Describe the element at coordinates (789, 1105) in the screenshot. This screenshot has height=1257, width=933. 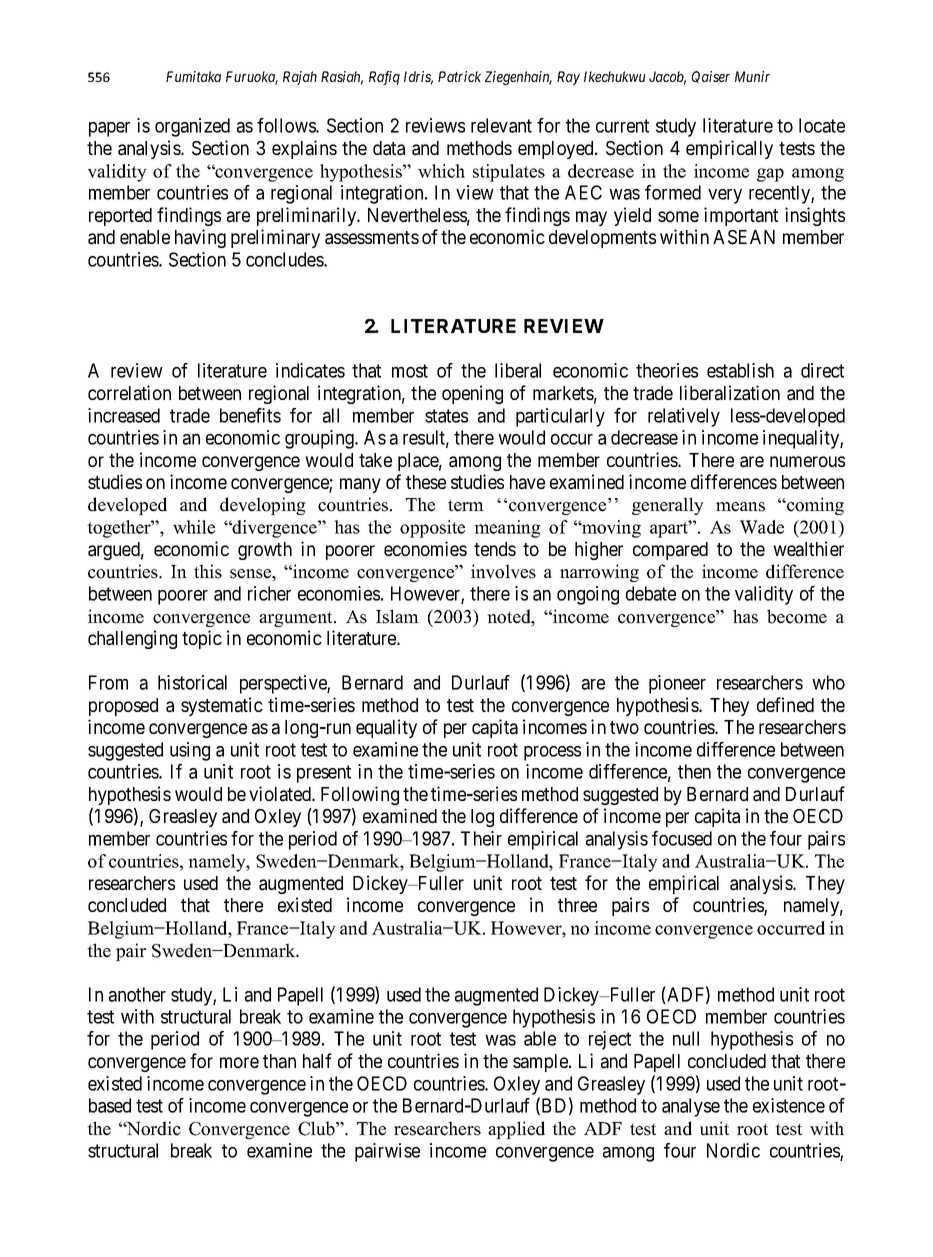
I see `existence` at that location.
